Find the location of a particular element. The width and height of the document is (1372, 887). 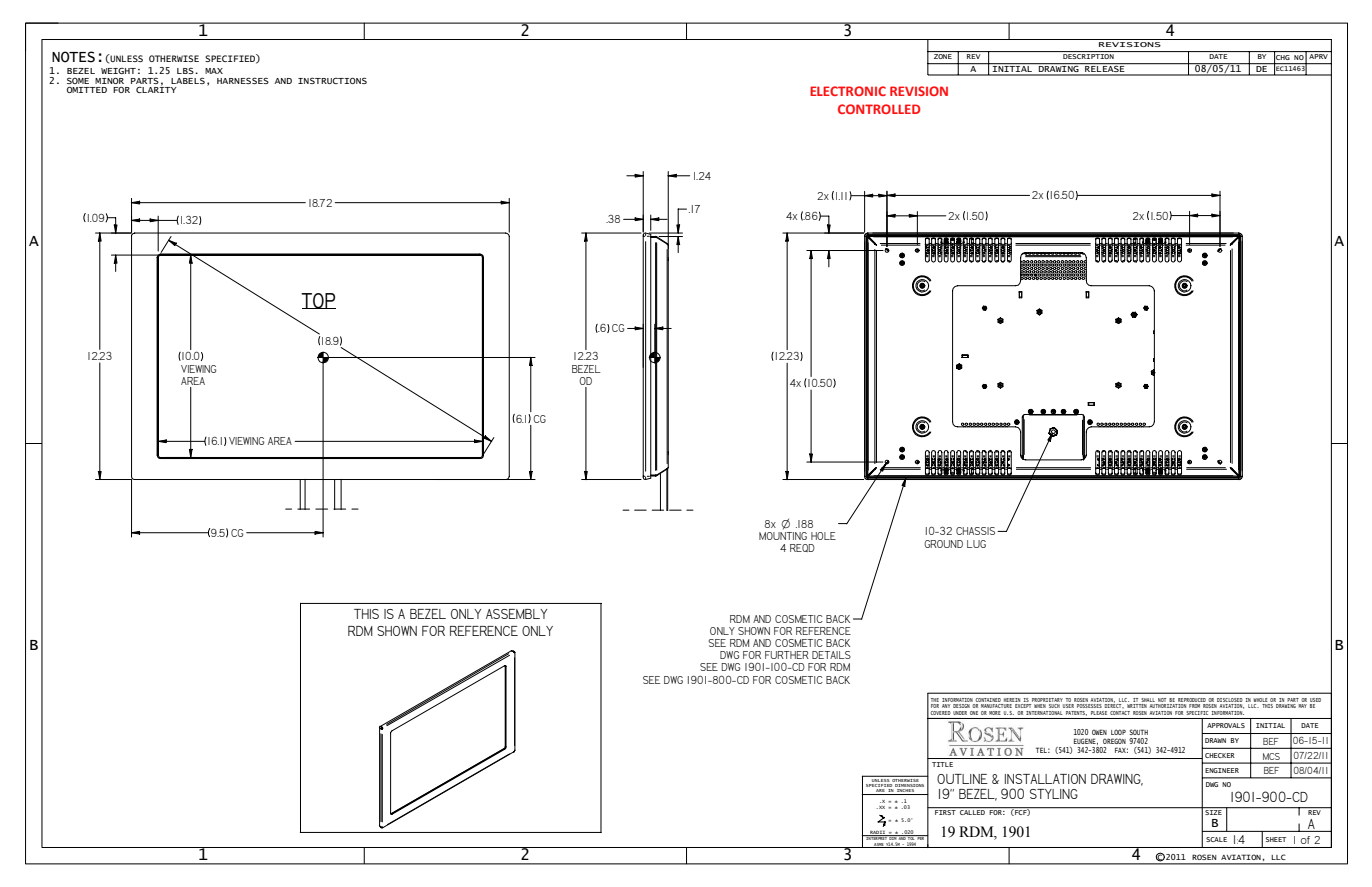

HARNESSES is located at coordinates (243, 80).
